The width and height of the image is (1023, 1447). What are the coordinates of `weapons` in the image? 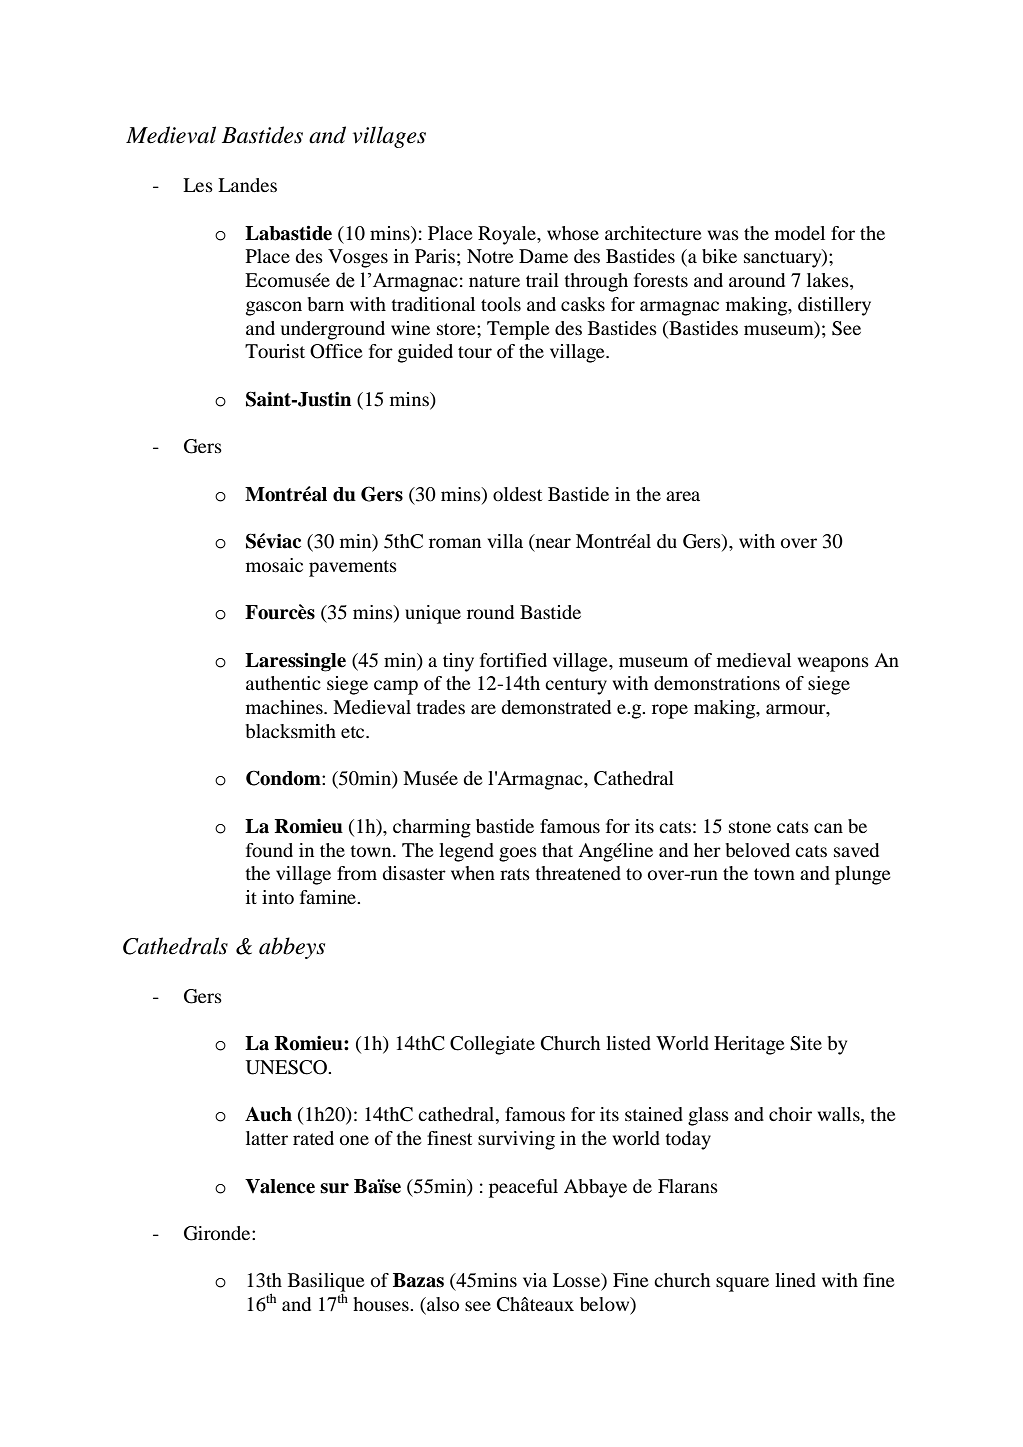 It's located at (833, 664).
